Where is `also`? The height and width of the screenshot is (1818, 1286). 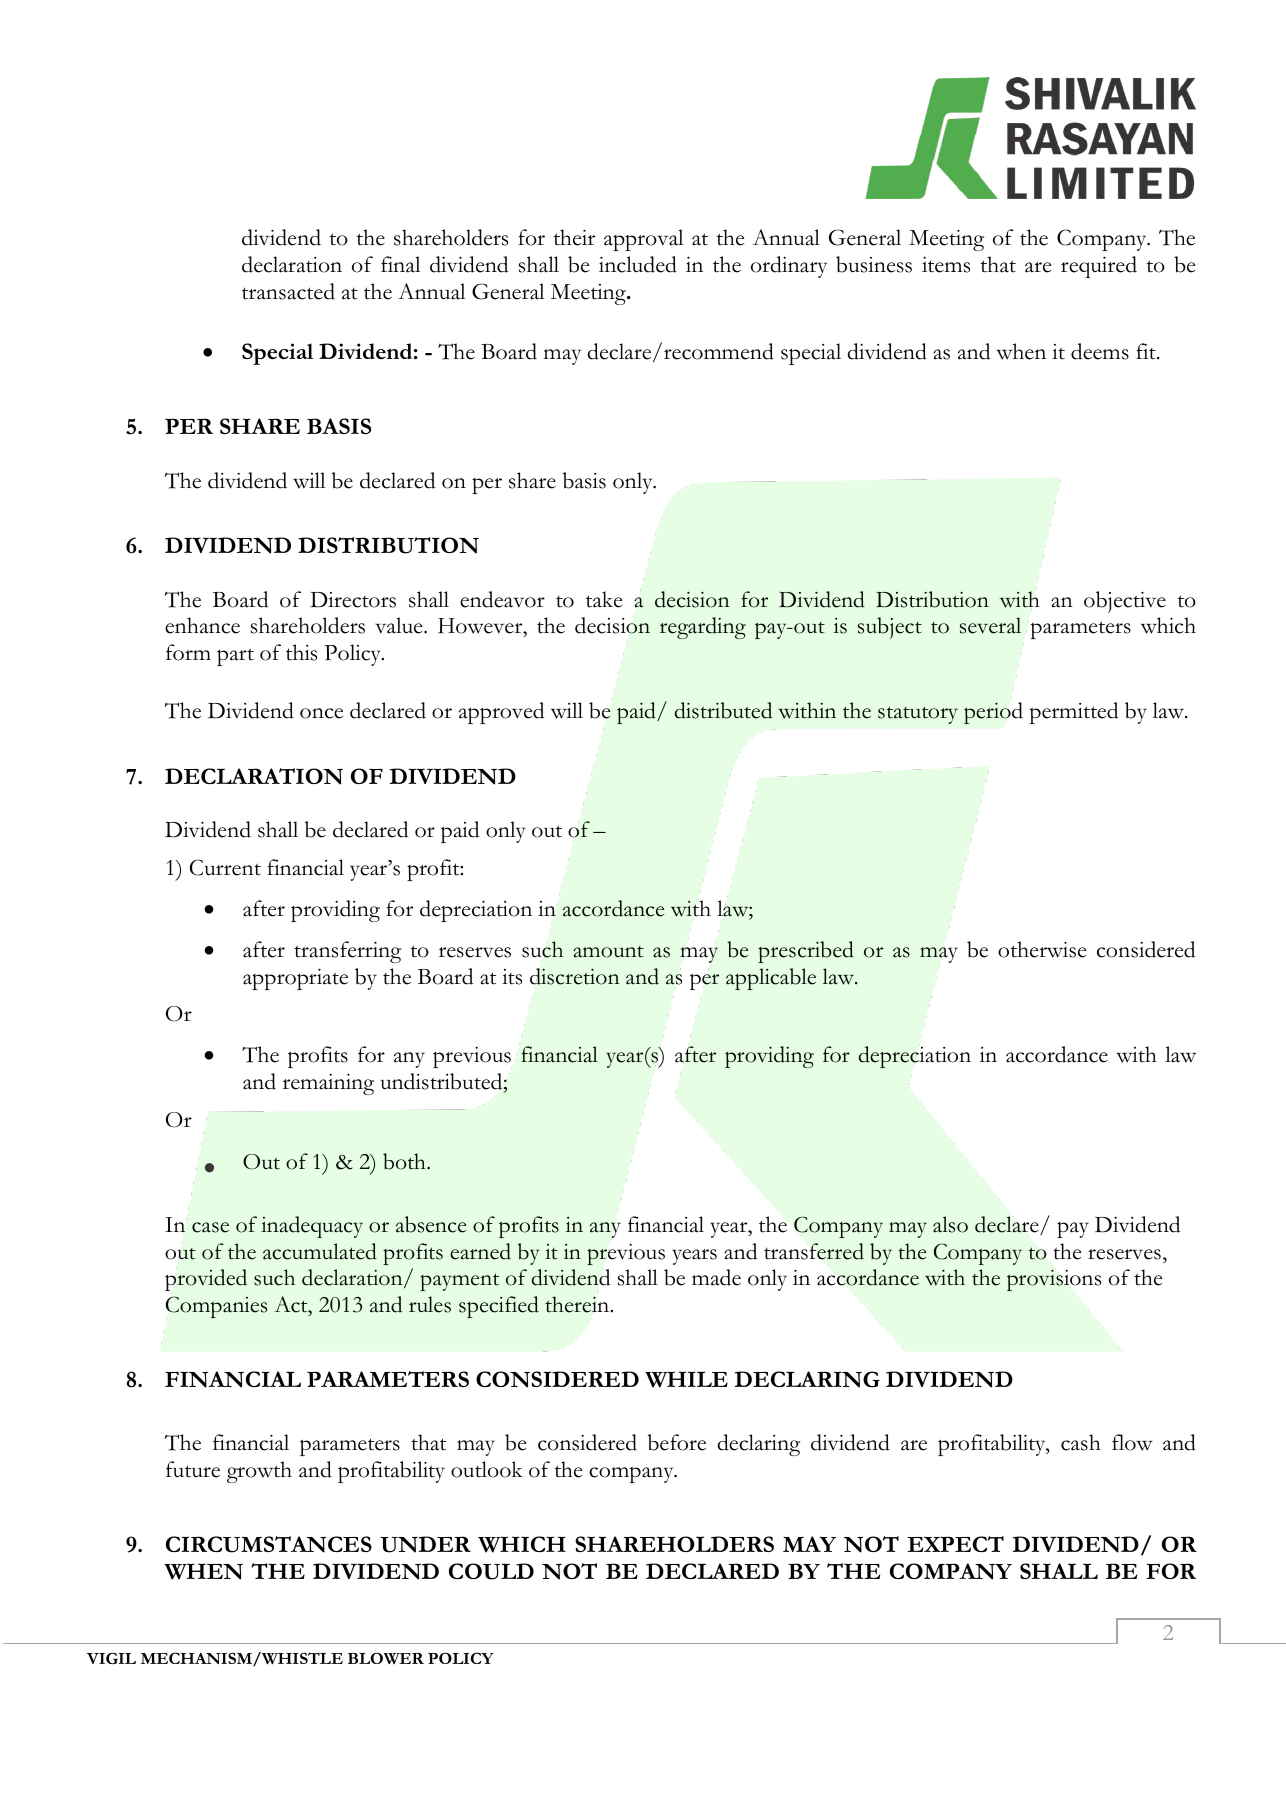
also is located at coordinates (950, 1224).
